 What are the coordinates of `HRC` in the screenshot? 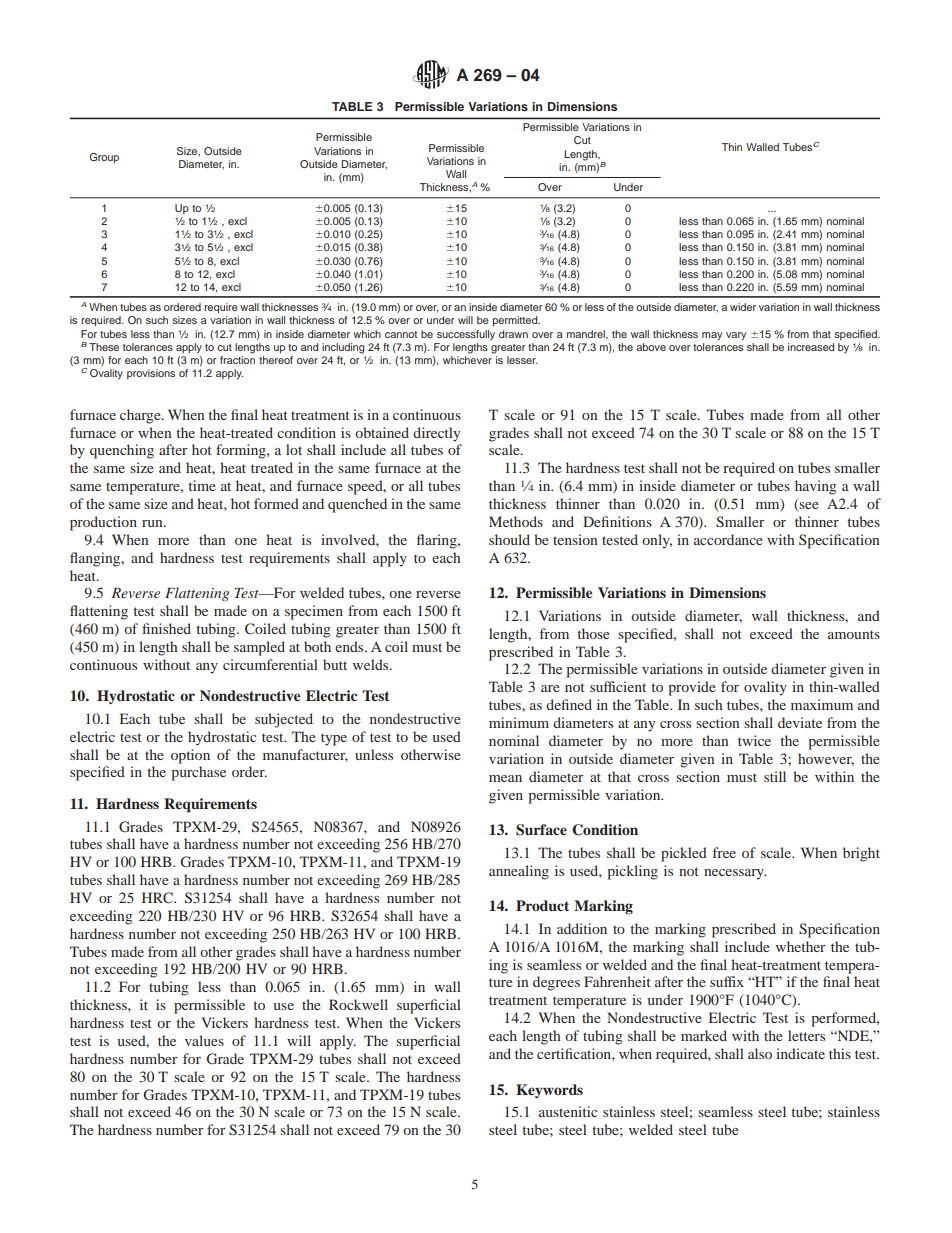 It's located at (158, 897).
